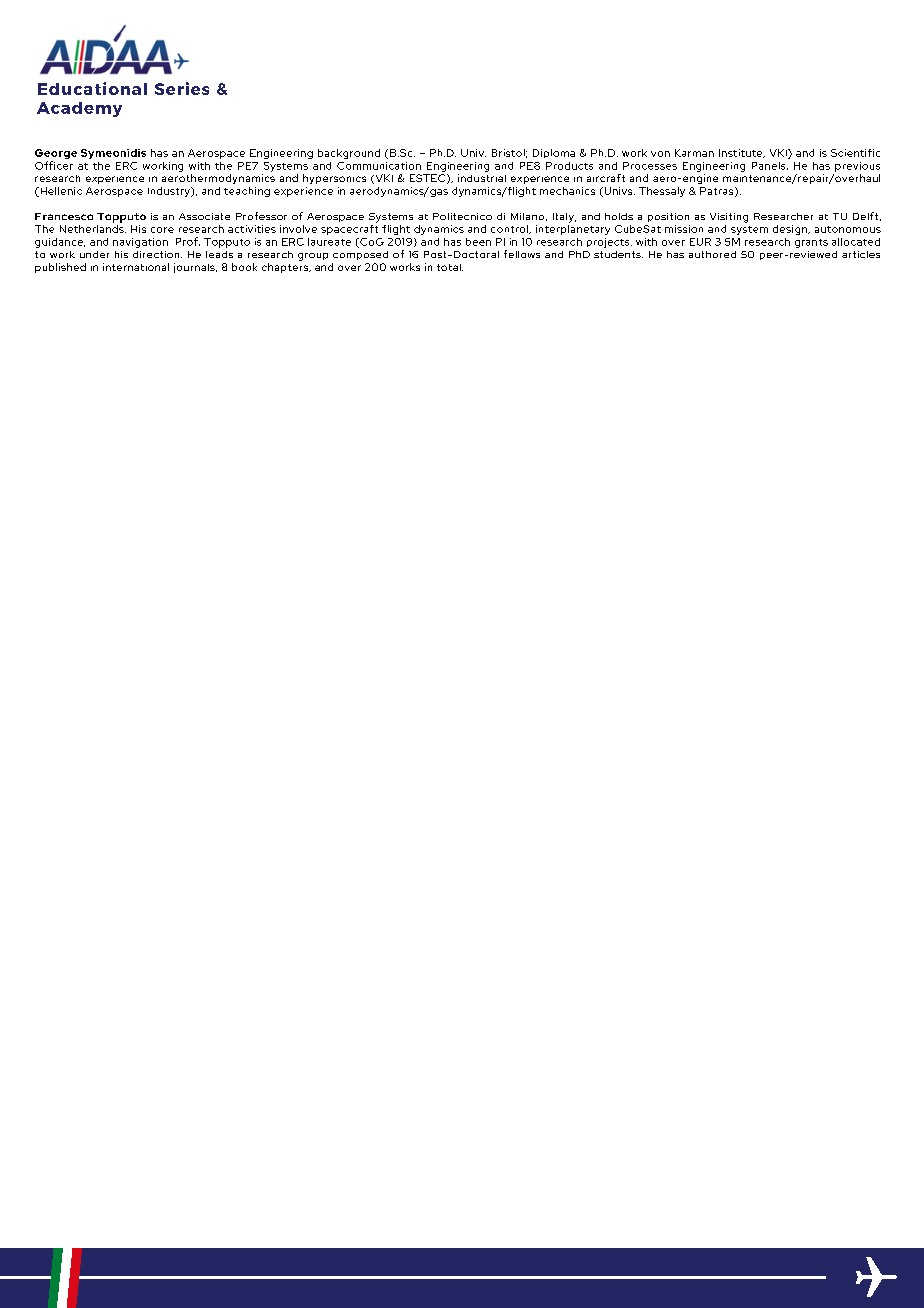 The width and height of the screenshot is (924, 1308). What do you see at coordinates (450, 267) in the screenshot?
I see `total` at bounding box center [450, 267].
